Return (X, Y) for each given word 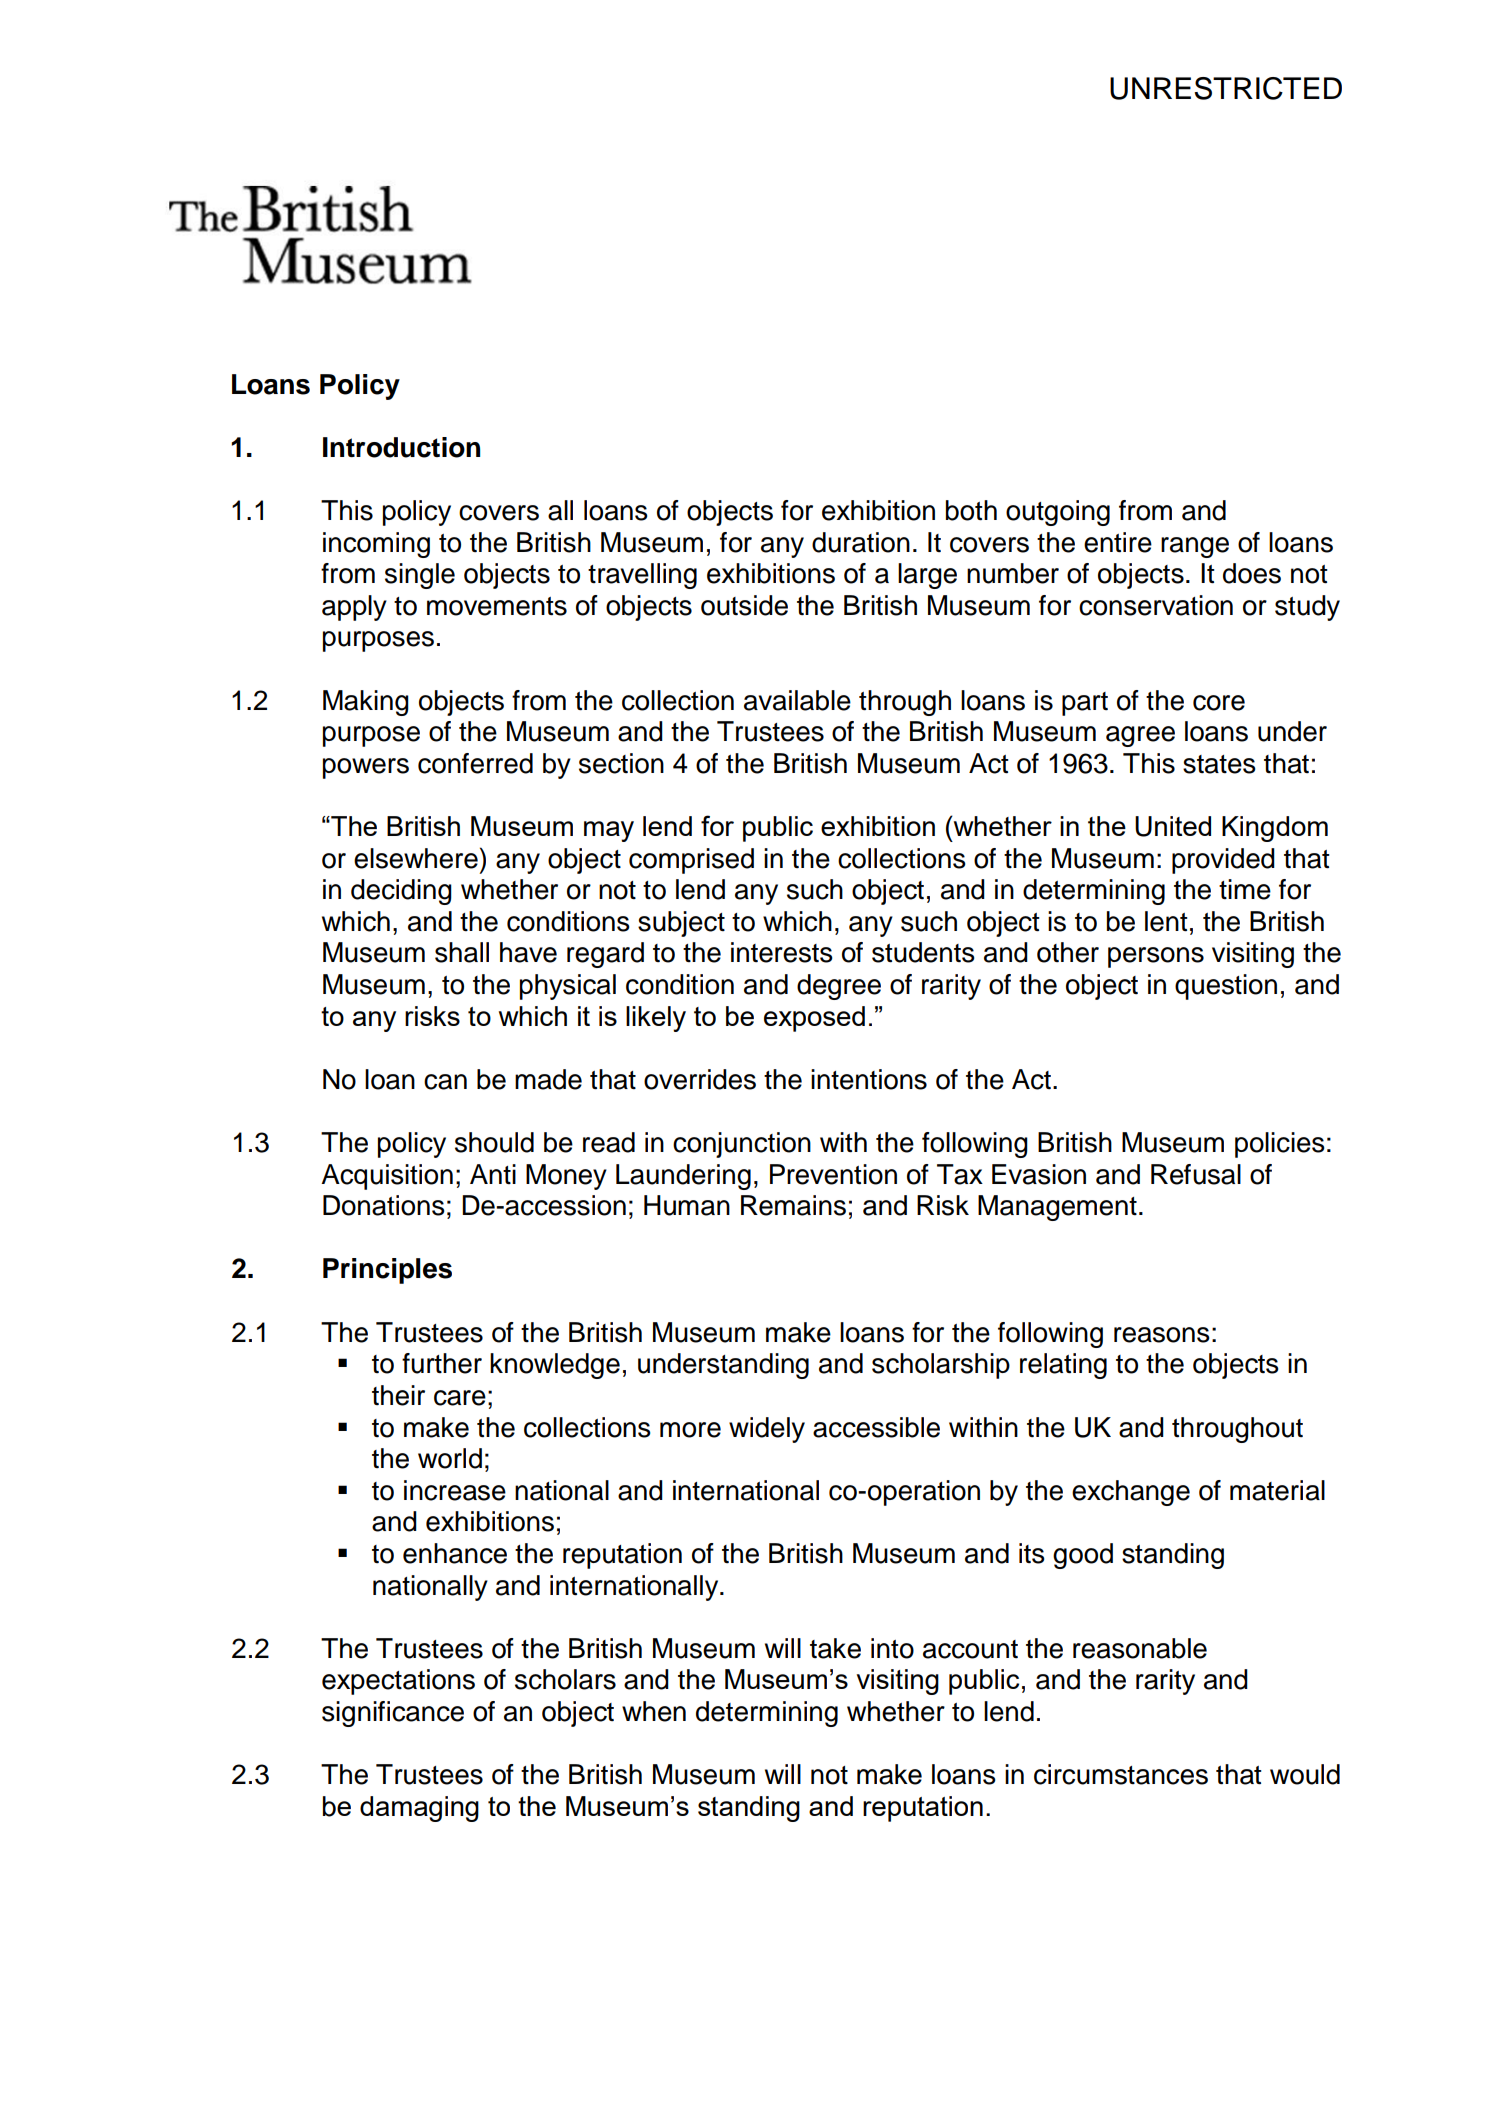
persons (1156, 957)
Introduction (401, 447)
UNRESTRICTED (1226, 88)
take (835, 1648)
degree (839, 987)
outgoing (1058, 513)
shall (462, 952)
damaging (419, 1809)
